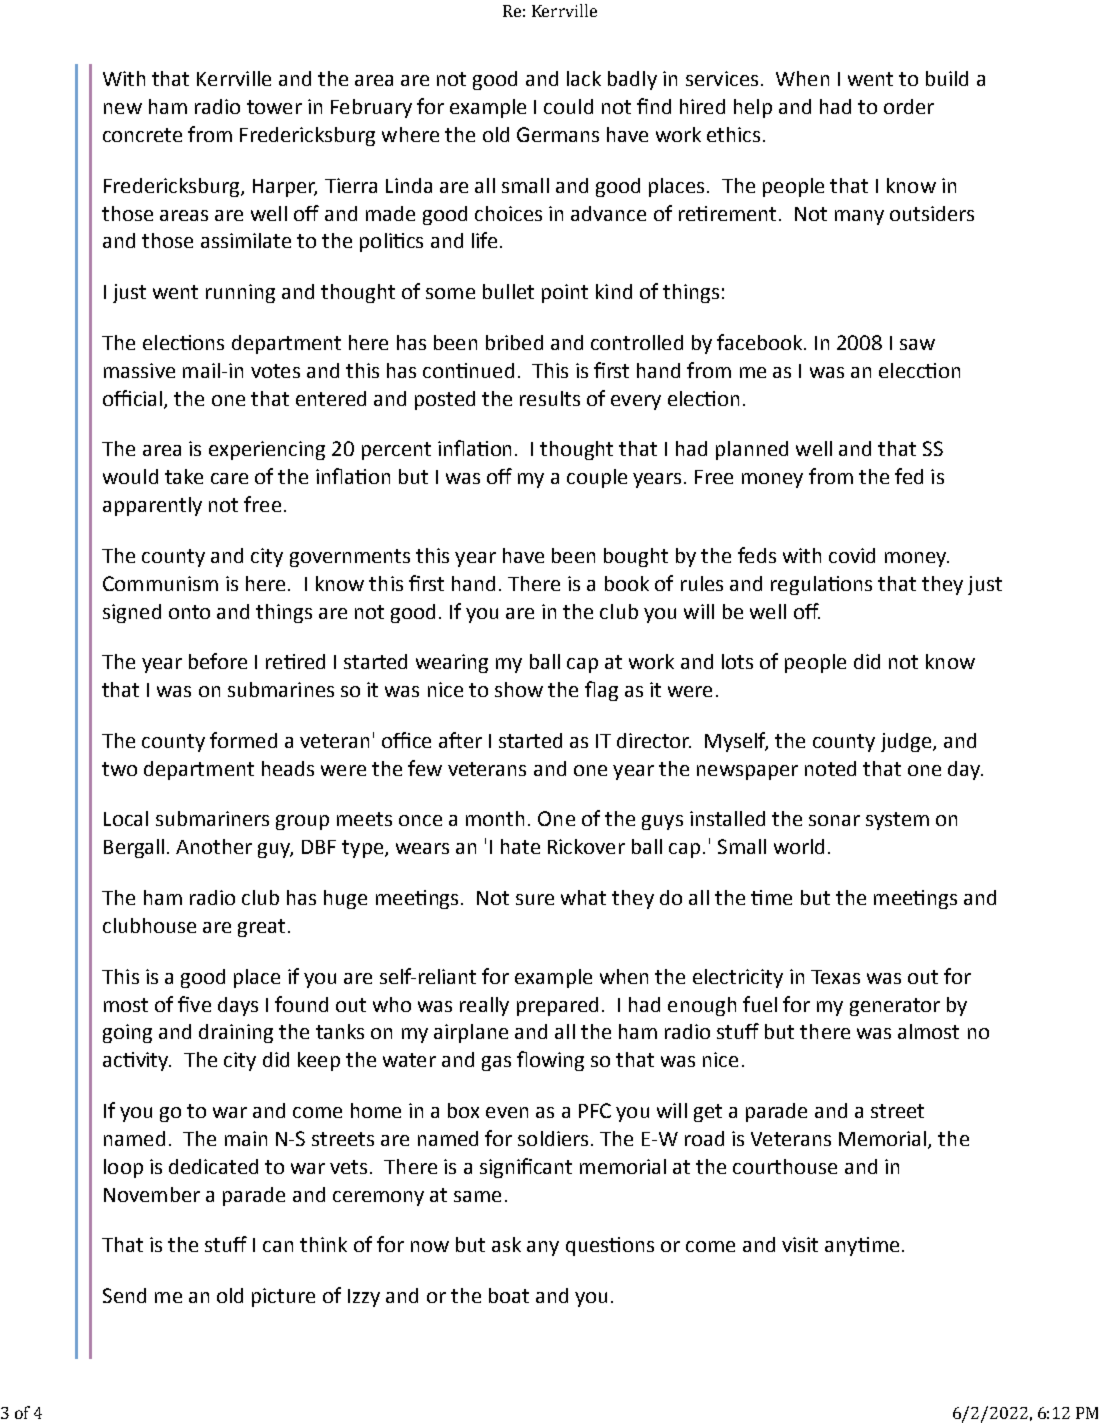 This image has width=1100, height=1423. What do you see at coordinates (558, 134) in the image?
I see `Germans` at bounding box center [558, 134].
